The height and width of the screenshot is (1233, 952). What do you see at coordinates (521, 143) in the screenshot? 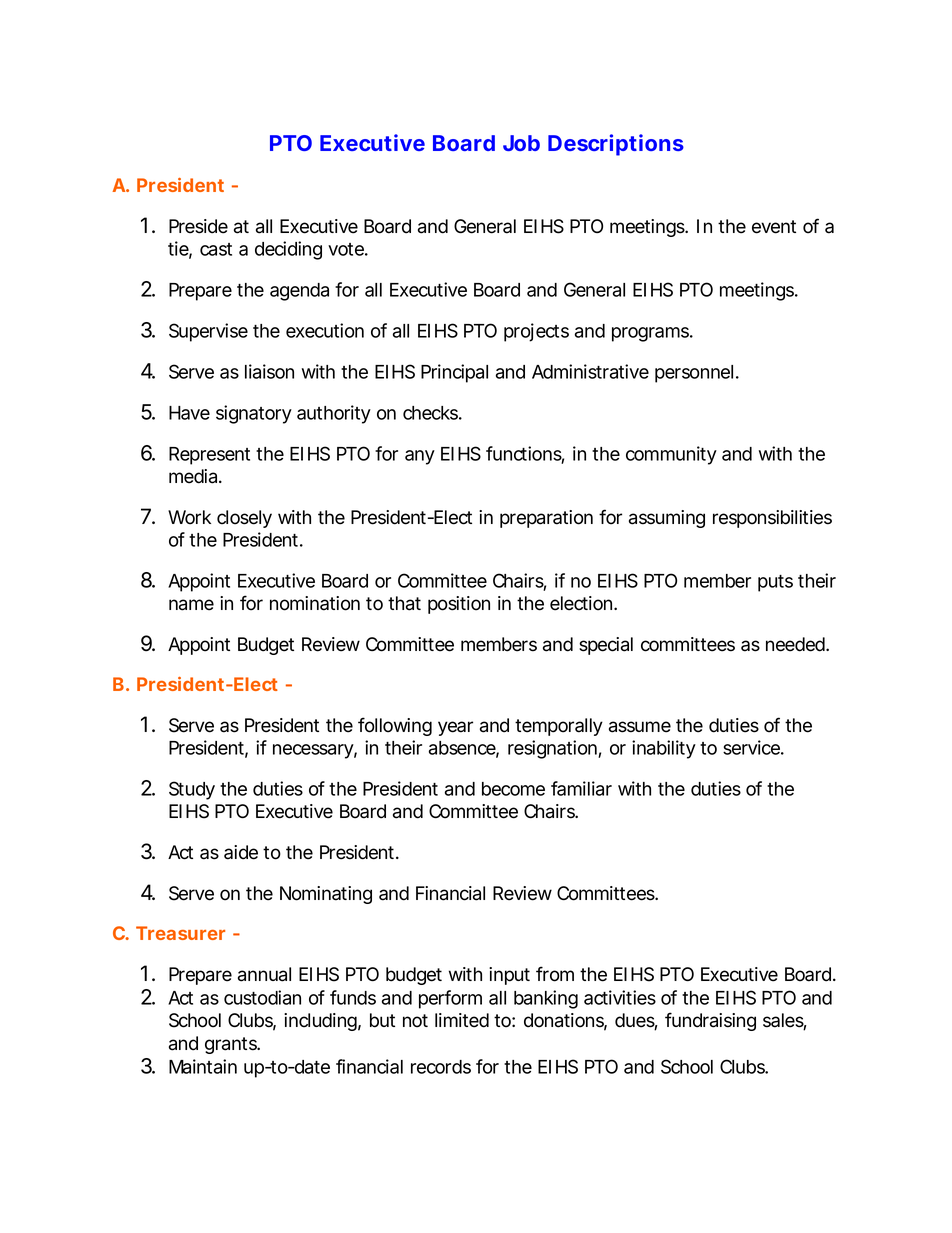
I see `Job` at bounding box center [521, 143].
